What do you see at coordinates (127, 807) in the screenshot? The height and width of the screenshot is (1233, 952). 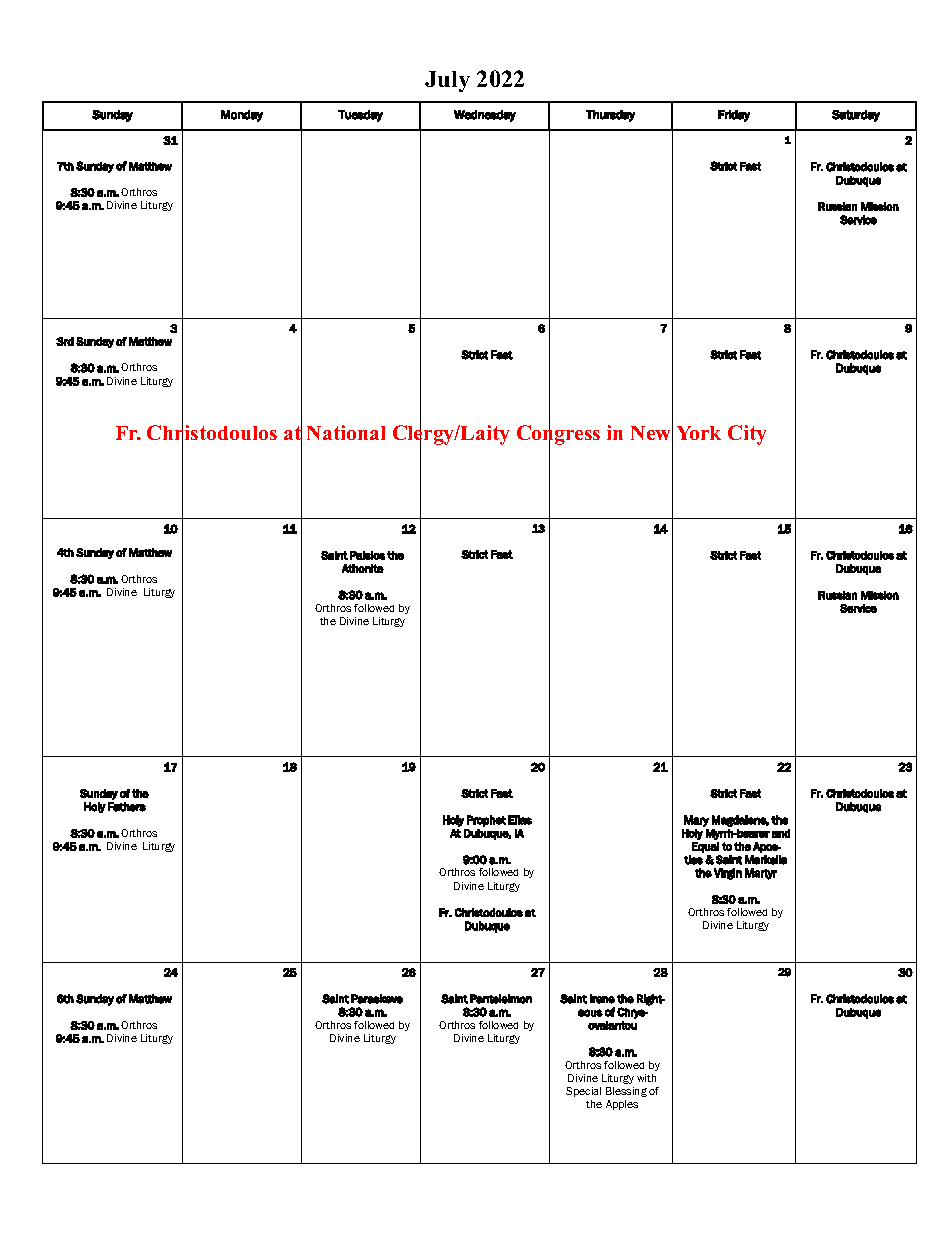 I see `Fathers` at bounding box center [127, 807].
